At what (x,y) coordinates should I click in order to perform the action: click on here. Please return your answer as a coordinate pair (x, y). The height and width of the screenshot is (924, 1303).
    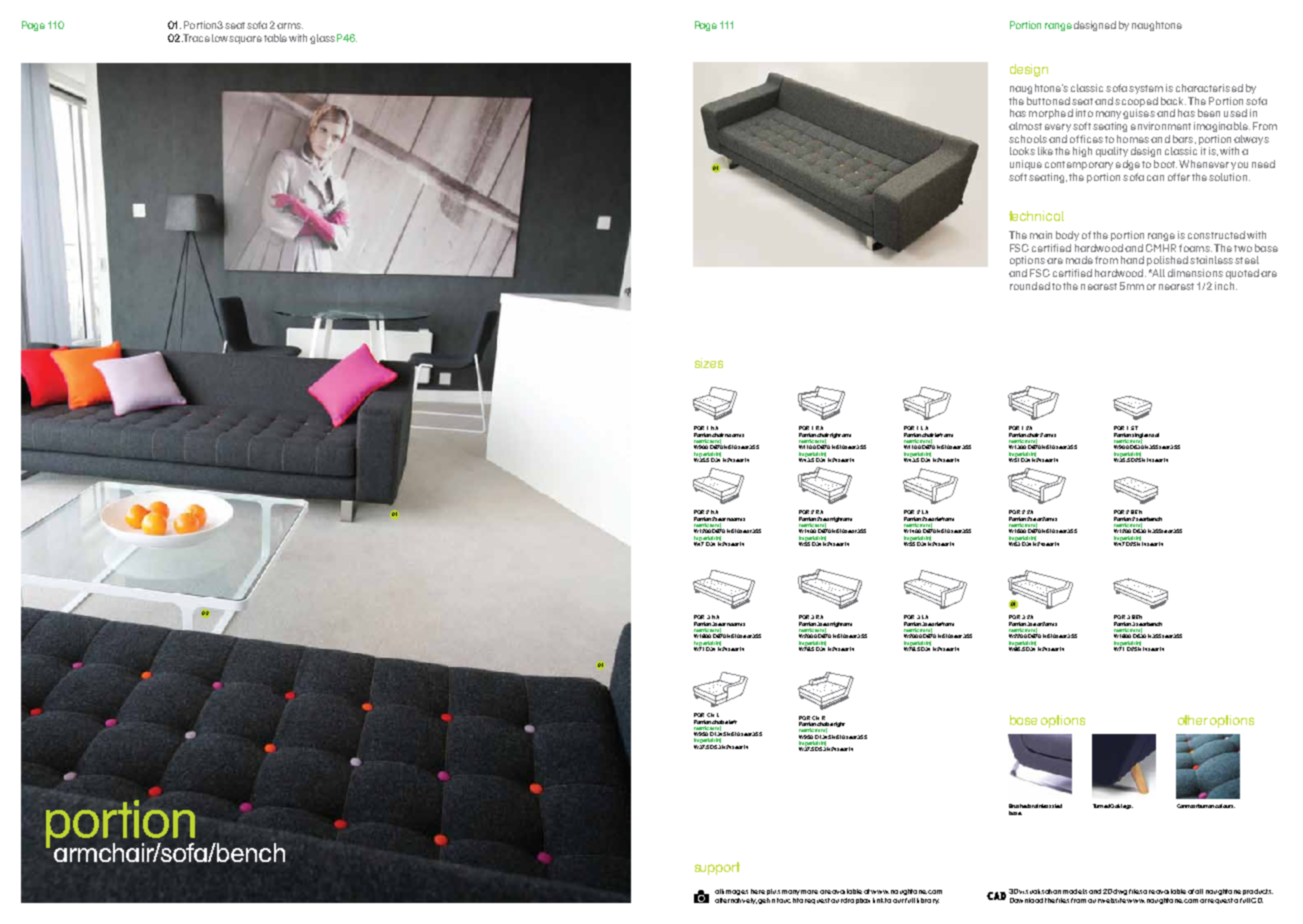
    Looking at the image, I should click on (758, 891).
